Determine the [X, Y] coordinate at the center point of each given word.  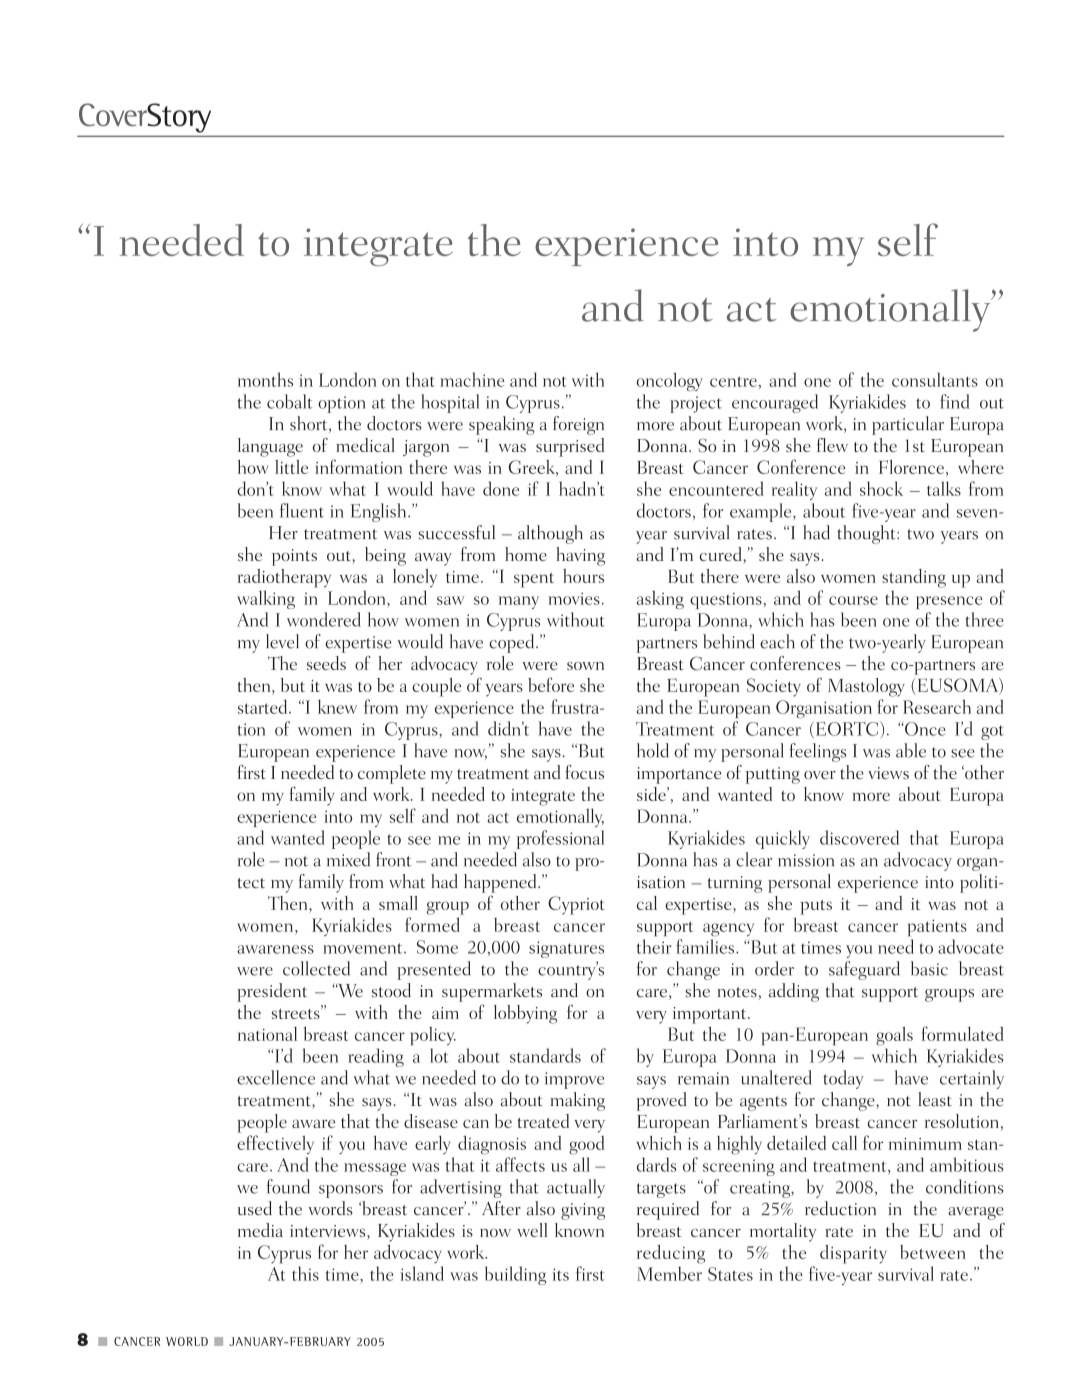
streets [297, 1012]
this [305, 1273]
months [265, 379]
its [560, 1274]
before [551, 684]
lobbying [525, 1014]
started [264, 706]
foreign [578, 425]
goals [894, 1036]
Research [937, 706]
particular [908, 425]
